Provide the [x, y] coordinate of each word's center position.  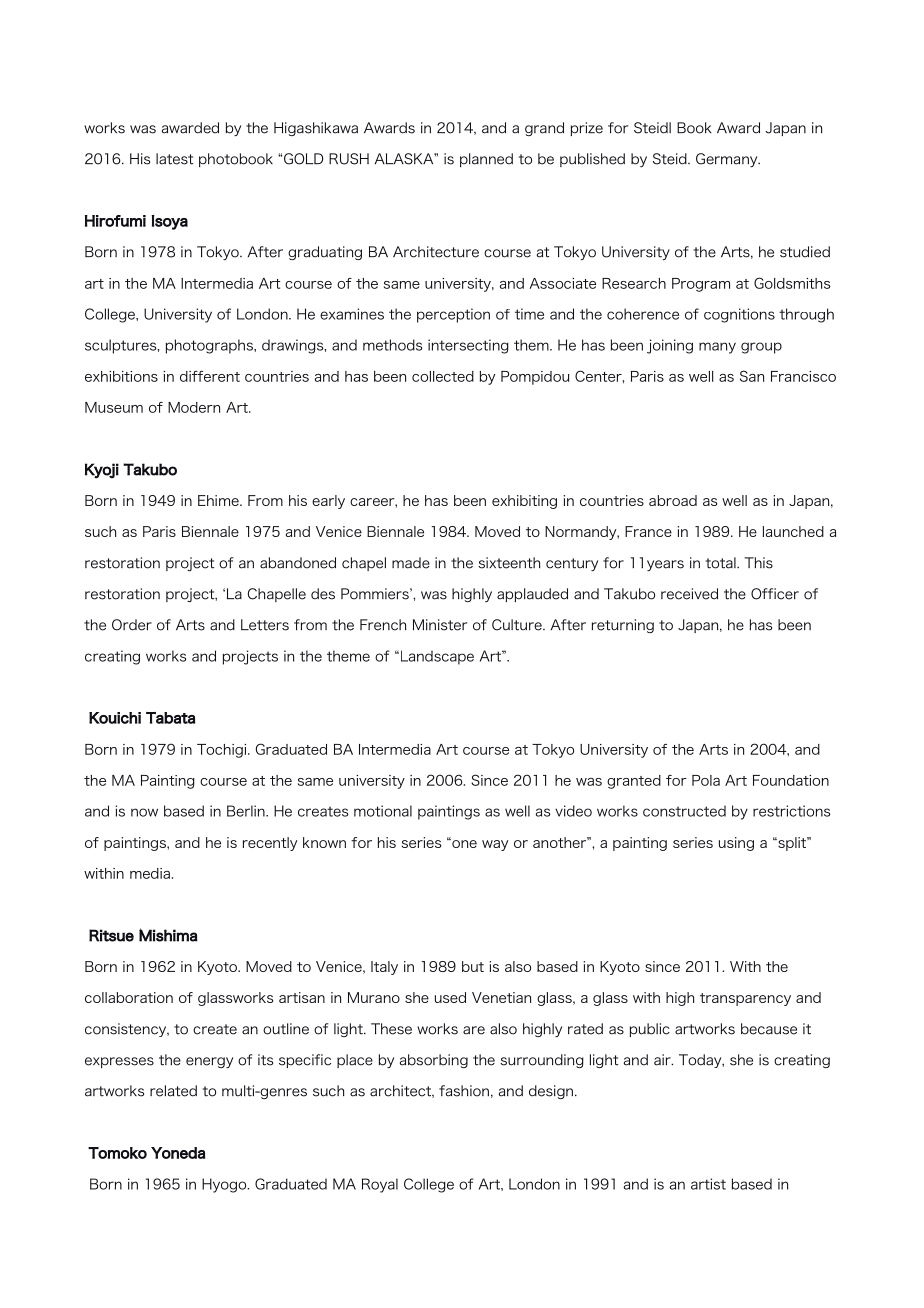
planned [486, 160]
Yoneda [178, 1153]
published [592, 160]
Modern [194, 407]
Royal [380, 1185]
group [761, 348]
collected [443, 376]
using [736, 844]
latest [175, 159]
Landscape [436, 657]
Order [132, 625]
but [473, 966]
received [689, 594]
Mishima [168, 935]
